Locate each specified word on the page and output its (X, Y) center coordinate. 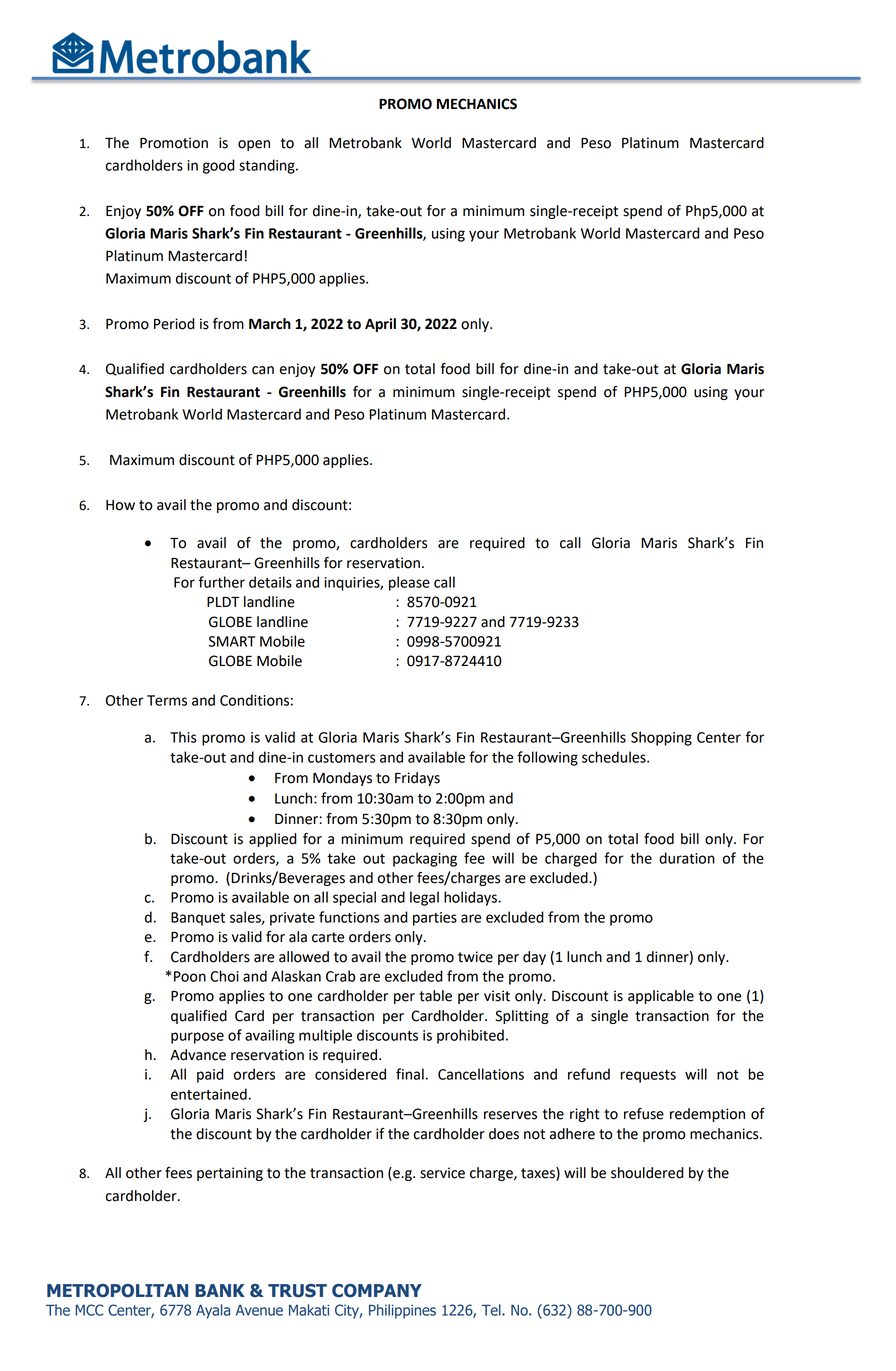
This (183, 737)
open (254, 145)
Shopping (661, 738)
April (380, 325)
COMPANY (377, 1291)
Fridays (417, 779)
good (219, 166)
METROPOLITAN (117, 1291)
